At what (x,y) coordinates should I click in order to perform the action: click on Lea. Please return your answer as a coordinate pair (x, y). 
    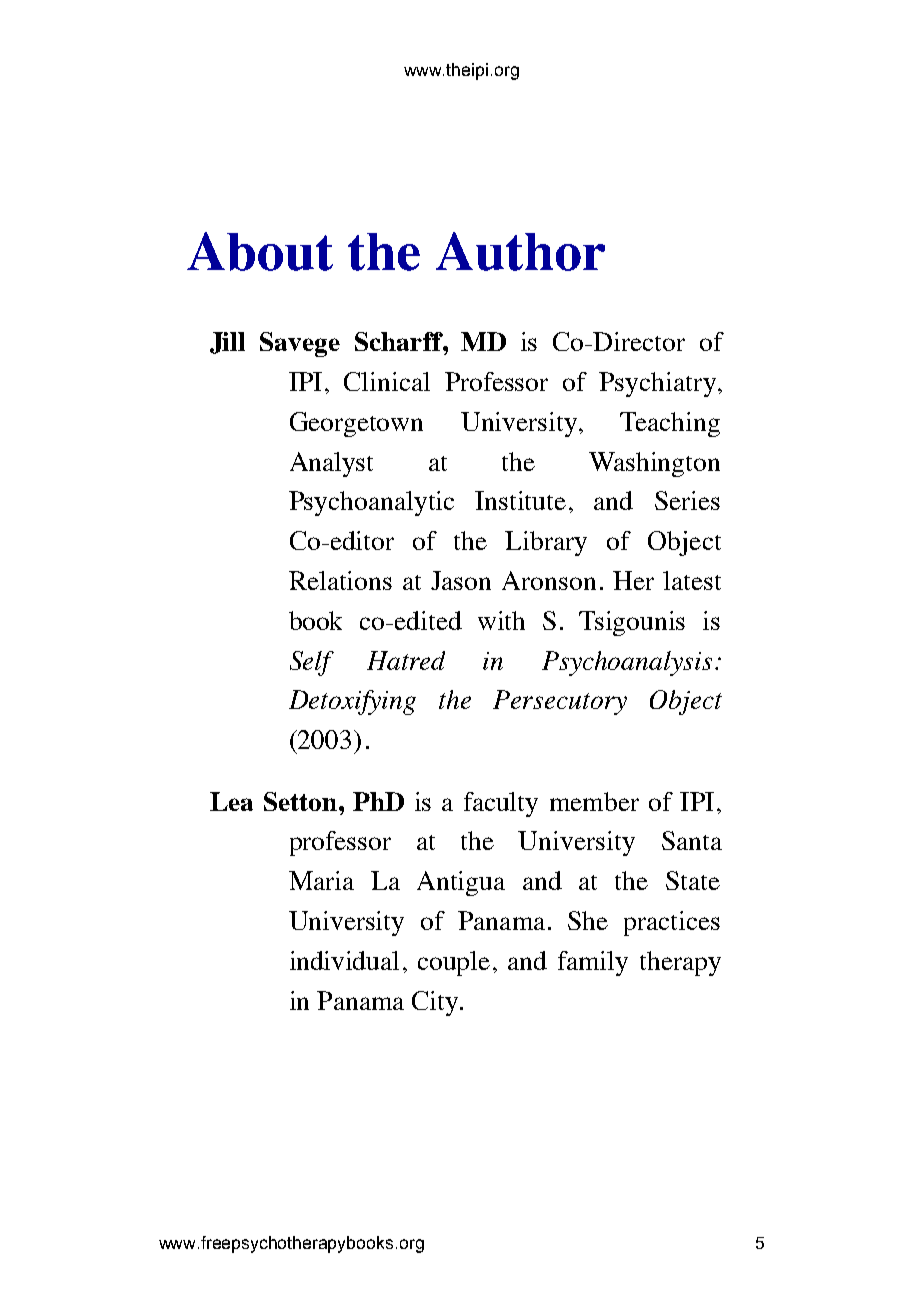
    Looking at the image, I should click on (231, 801).
